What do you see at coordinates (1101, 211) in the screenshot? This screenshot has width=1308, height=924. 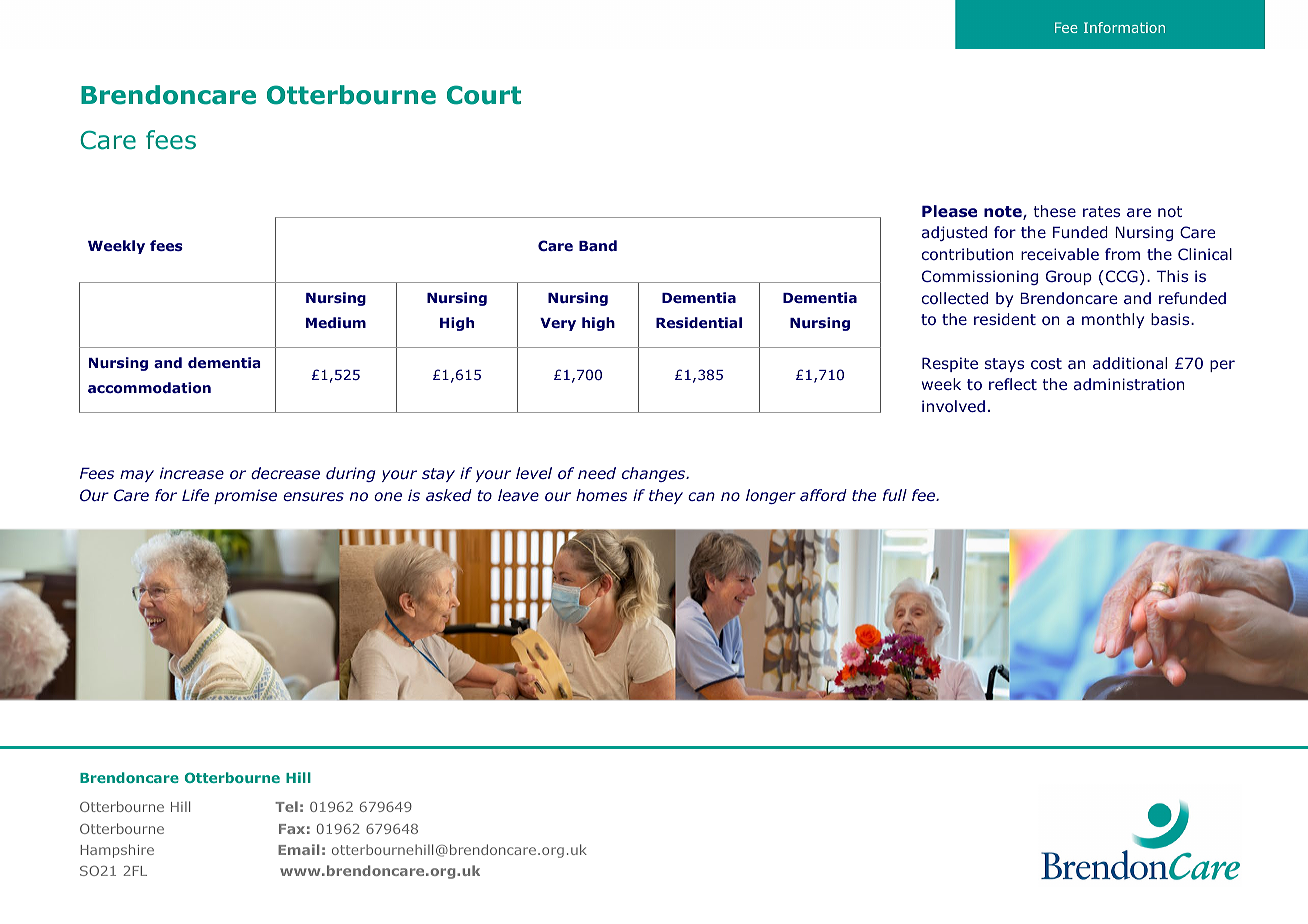 I see `rates` at bounding box center [1101, 211].
